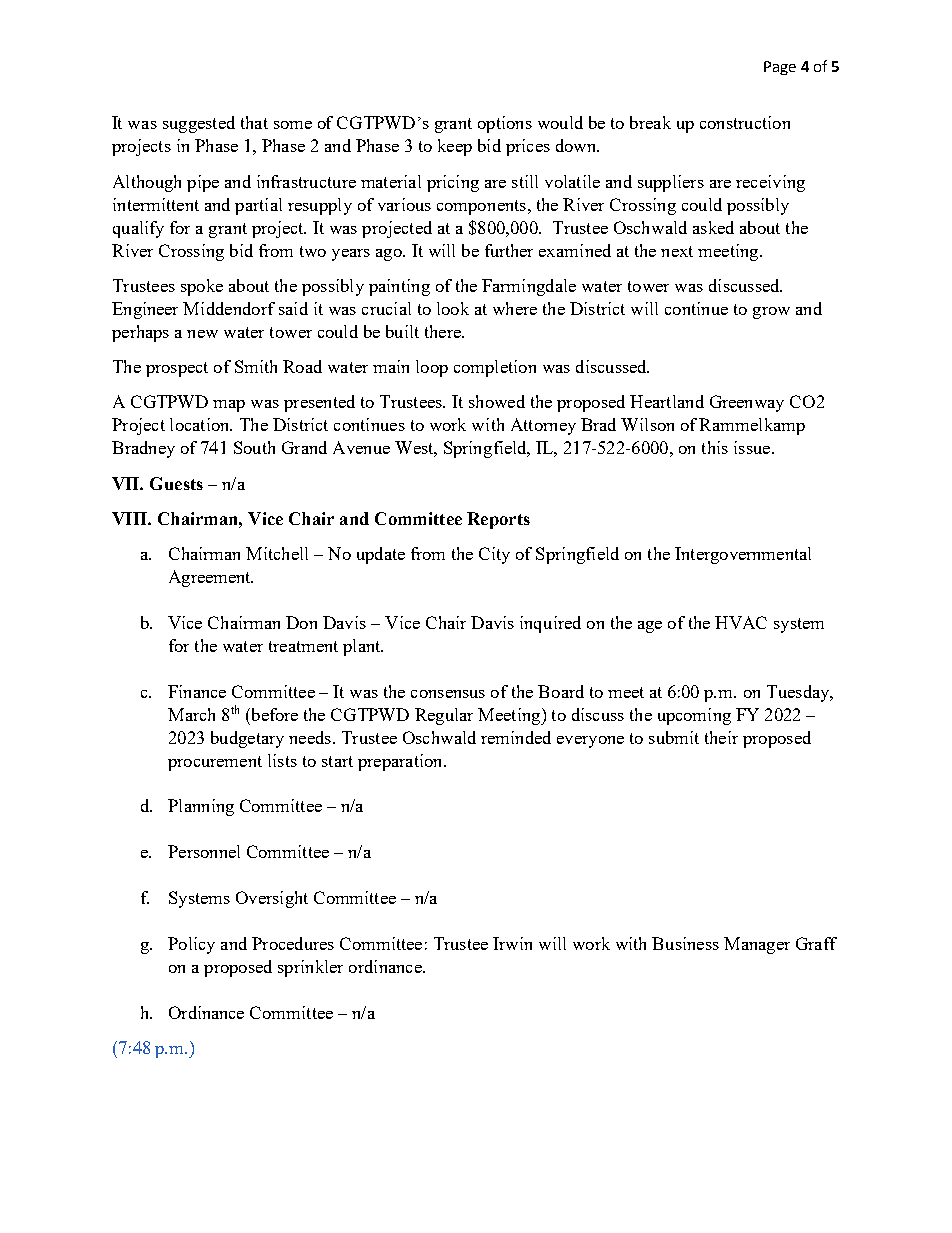 The image size is (952, 1233). I want to click on construction, so click(745, 122).
